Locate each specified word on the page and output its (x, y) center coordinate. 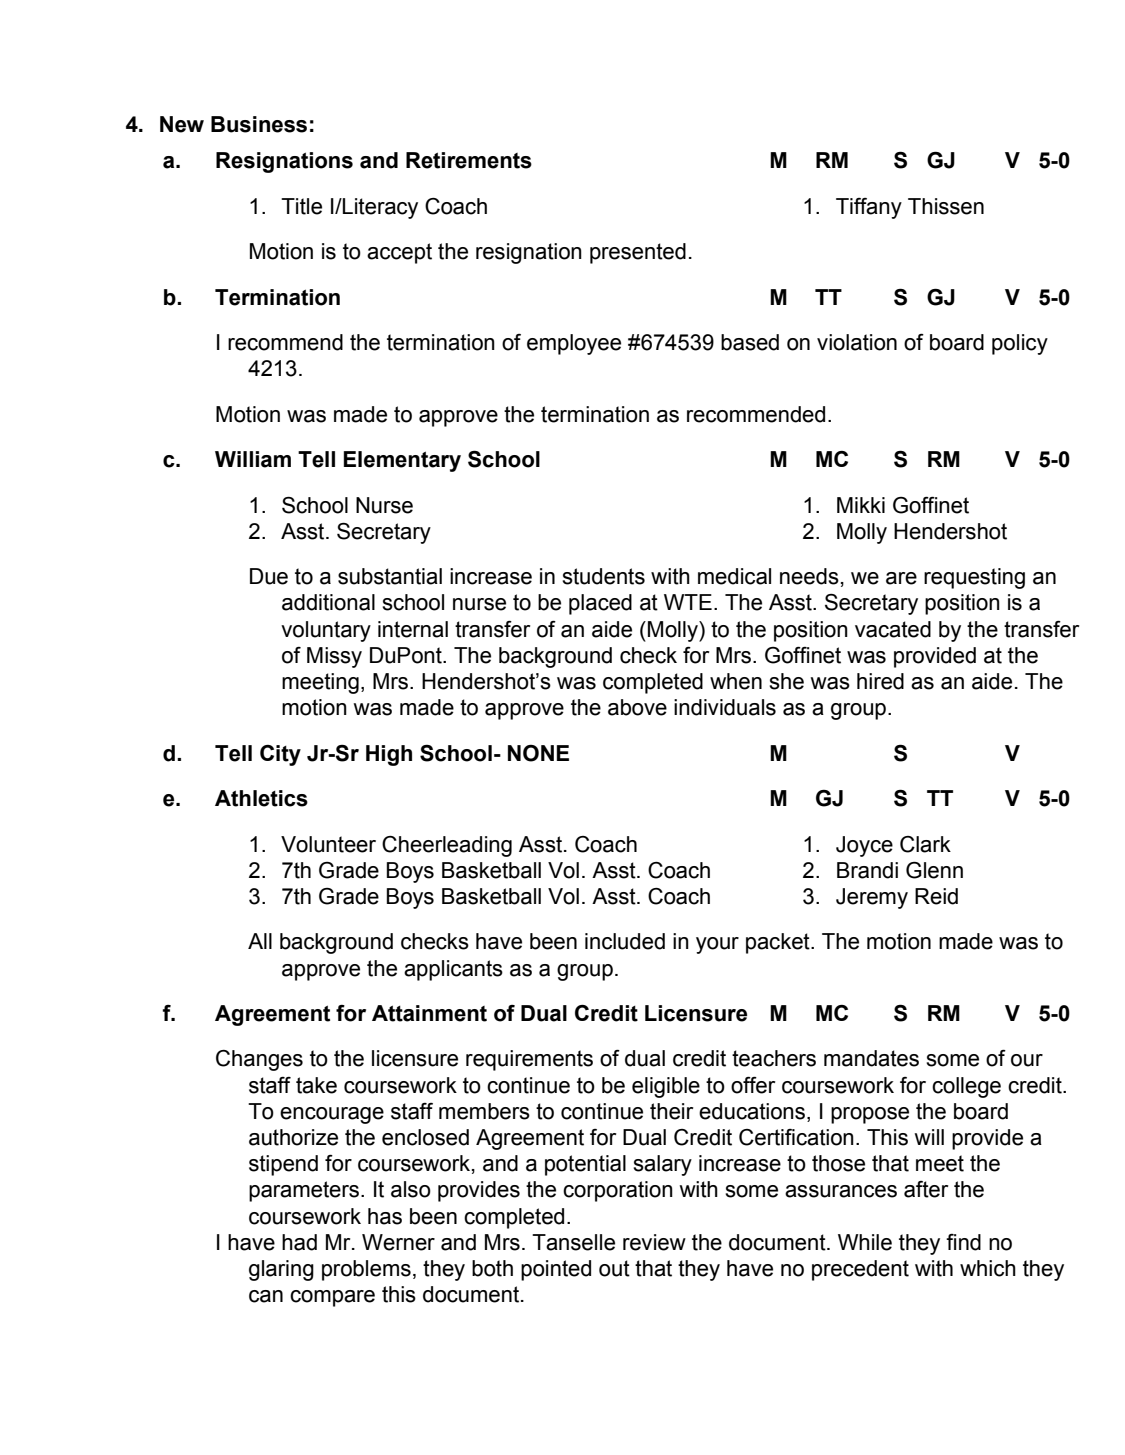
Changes (259, 1060)
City (280, 755)
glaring (281, 1270)
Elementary (402, 461)
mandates (871, 1058)
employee (574, 344)
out (614, 1268)
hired (880, 681)
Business (259, 124)
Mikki (861, 505)
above (637, 707)
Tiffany (869, 208)
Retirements (469, 160)
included (625, 941)
